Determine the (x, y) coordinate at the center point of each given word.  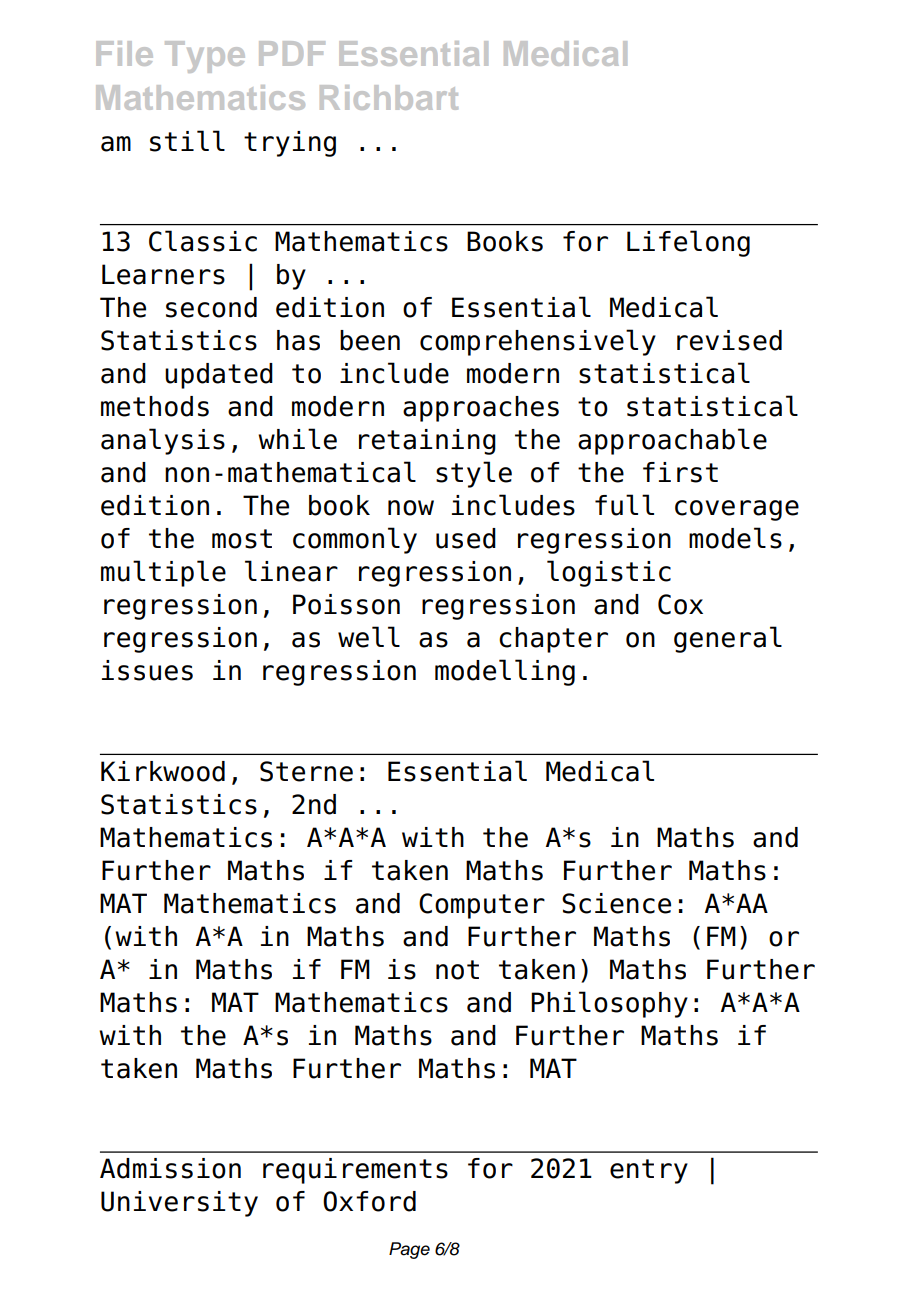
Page (409, 1250)
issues (147, 670)
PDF (292, 53)
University (179, 1204)
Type (205, 57)
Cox (680, 604)
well (369, 637)
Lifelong (688, 243)
